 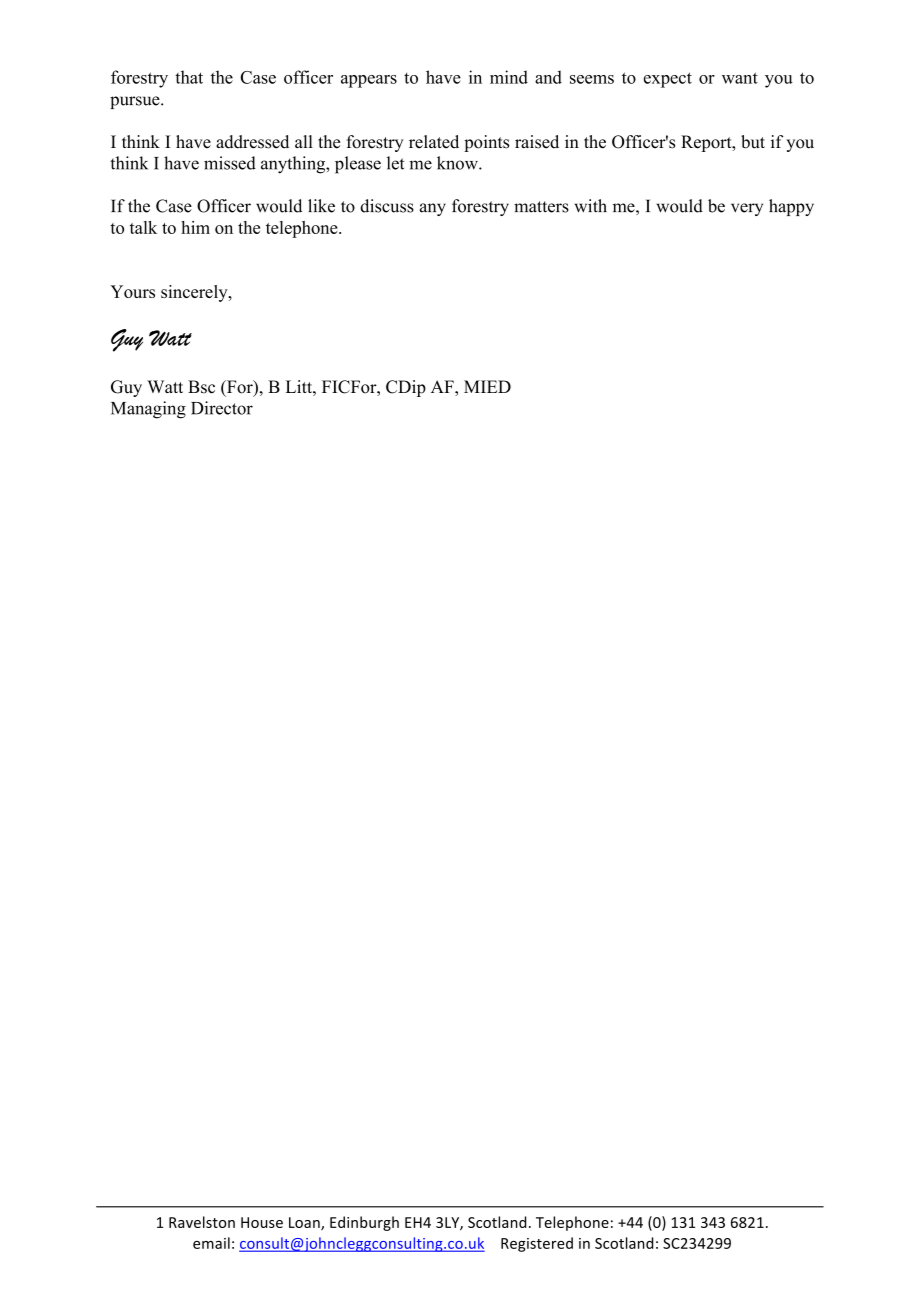 What do you see at coordinates (195, 227) in the screenshot?
I see `him` at bounding box center [195, 227].
